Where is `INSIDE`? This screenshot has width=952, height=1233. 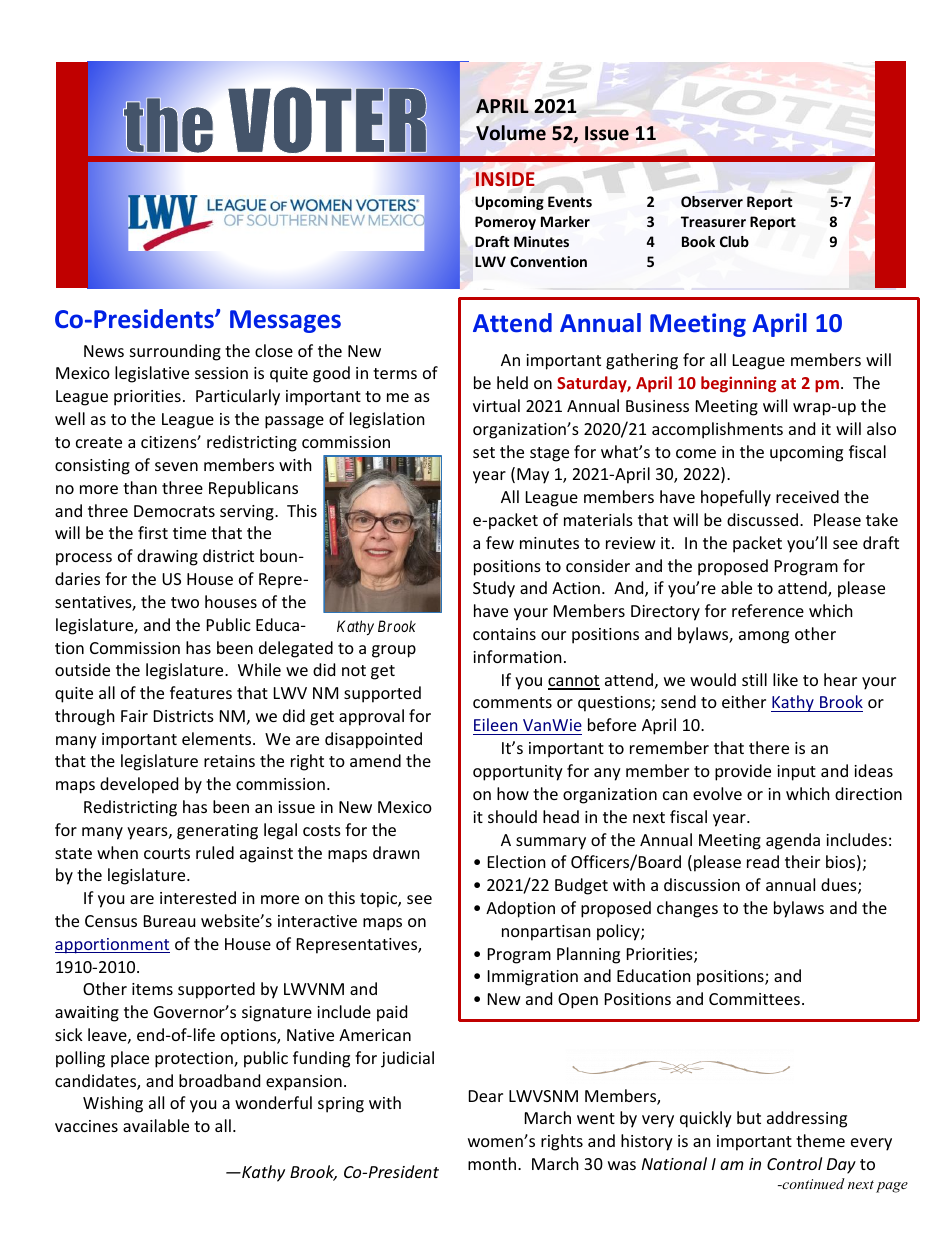
INSIDE is located at coordinates (505, 179).
